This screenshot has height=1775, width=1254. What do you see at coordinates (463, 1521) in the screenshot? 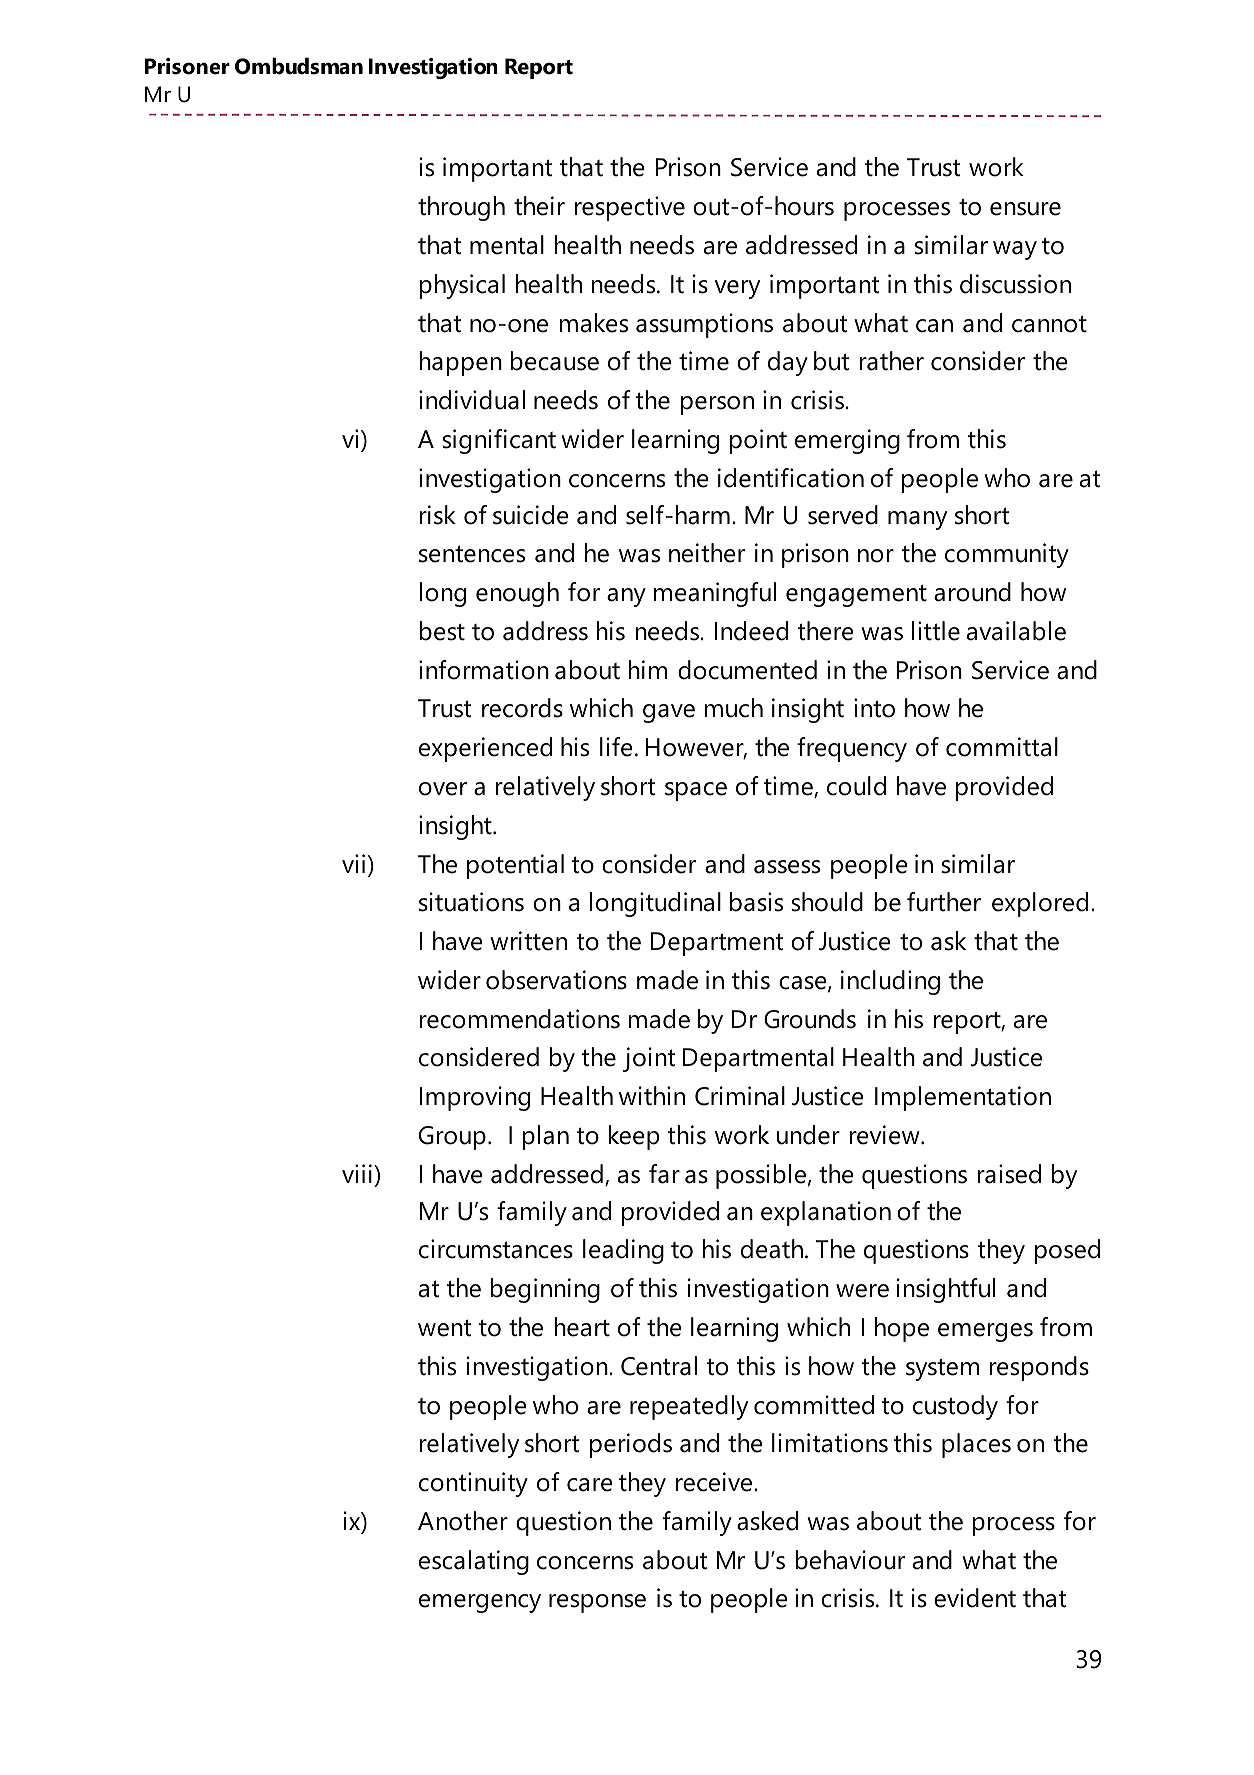
I see `Another` at bounding box center [463, 1521].
